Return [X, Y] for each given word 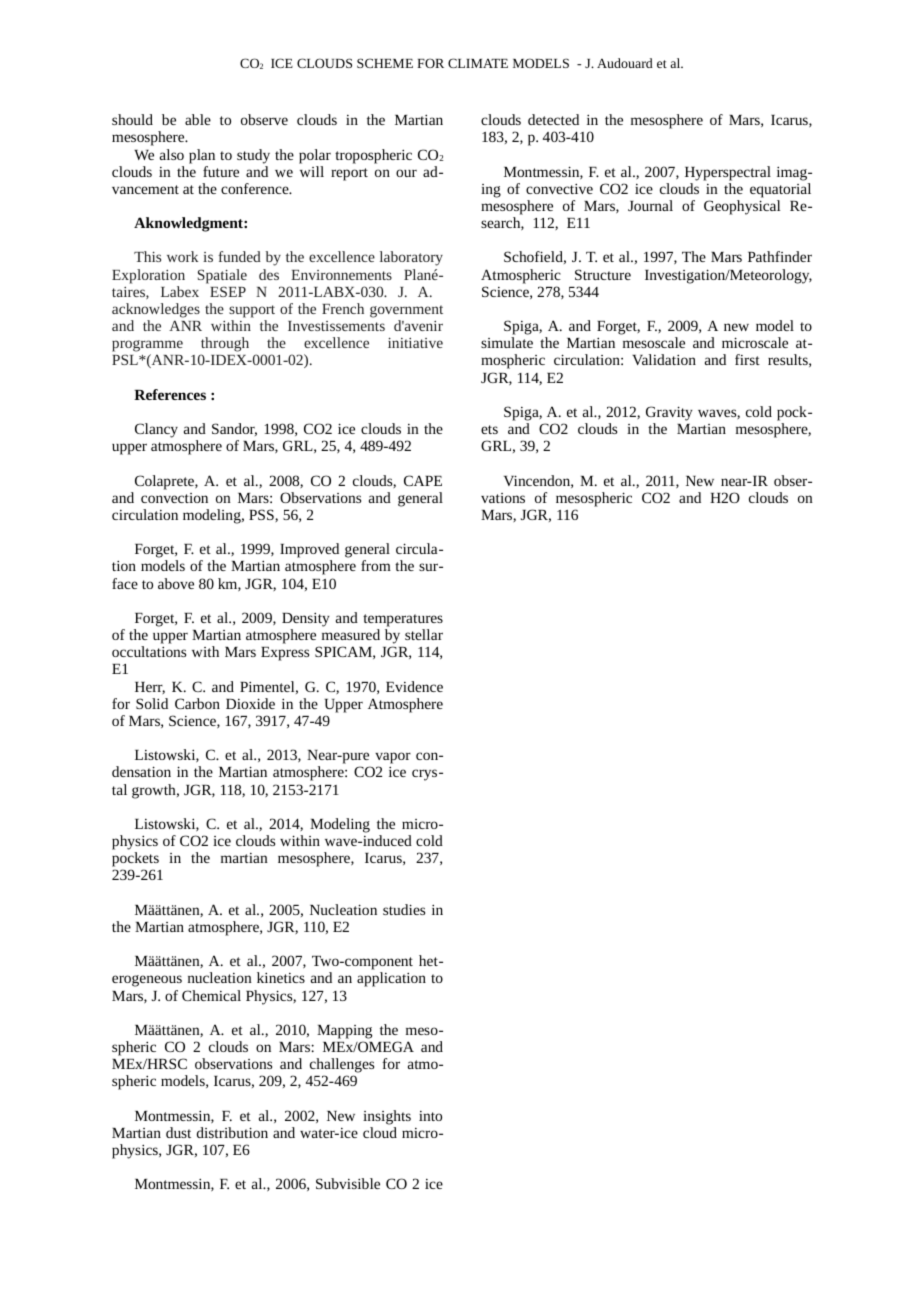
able [198, 119]
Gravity [669, 413]
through [224, 346]
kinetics [281, 977]
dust [178, 1132]
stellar [424, 634]
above [176, 583]
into [430, 1116]
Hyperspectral [728, 173]
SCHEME [385, 63]
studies [404, 909]
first [747, 359]
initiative [415, 342]
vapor [393, 759]
